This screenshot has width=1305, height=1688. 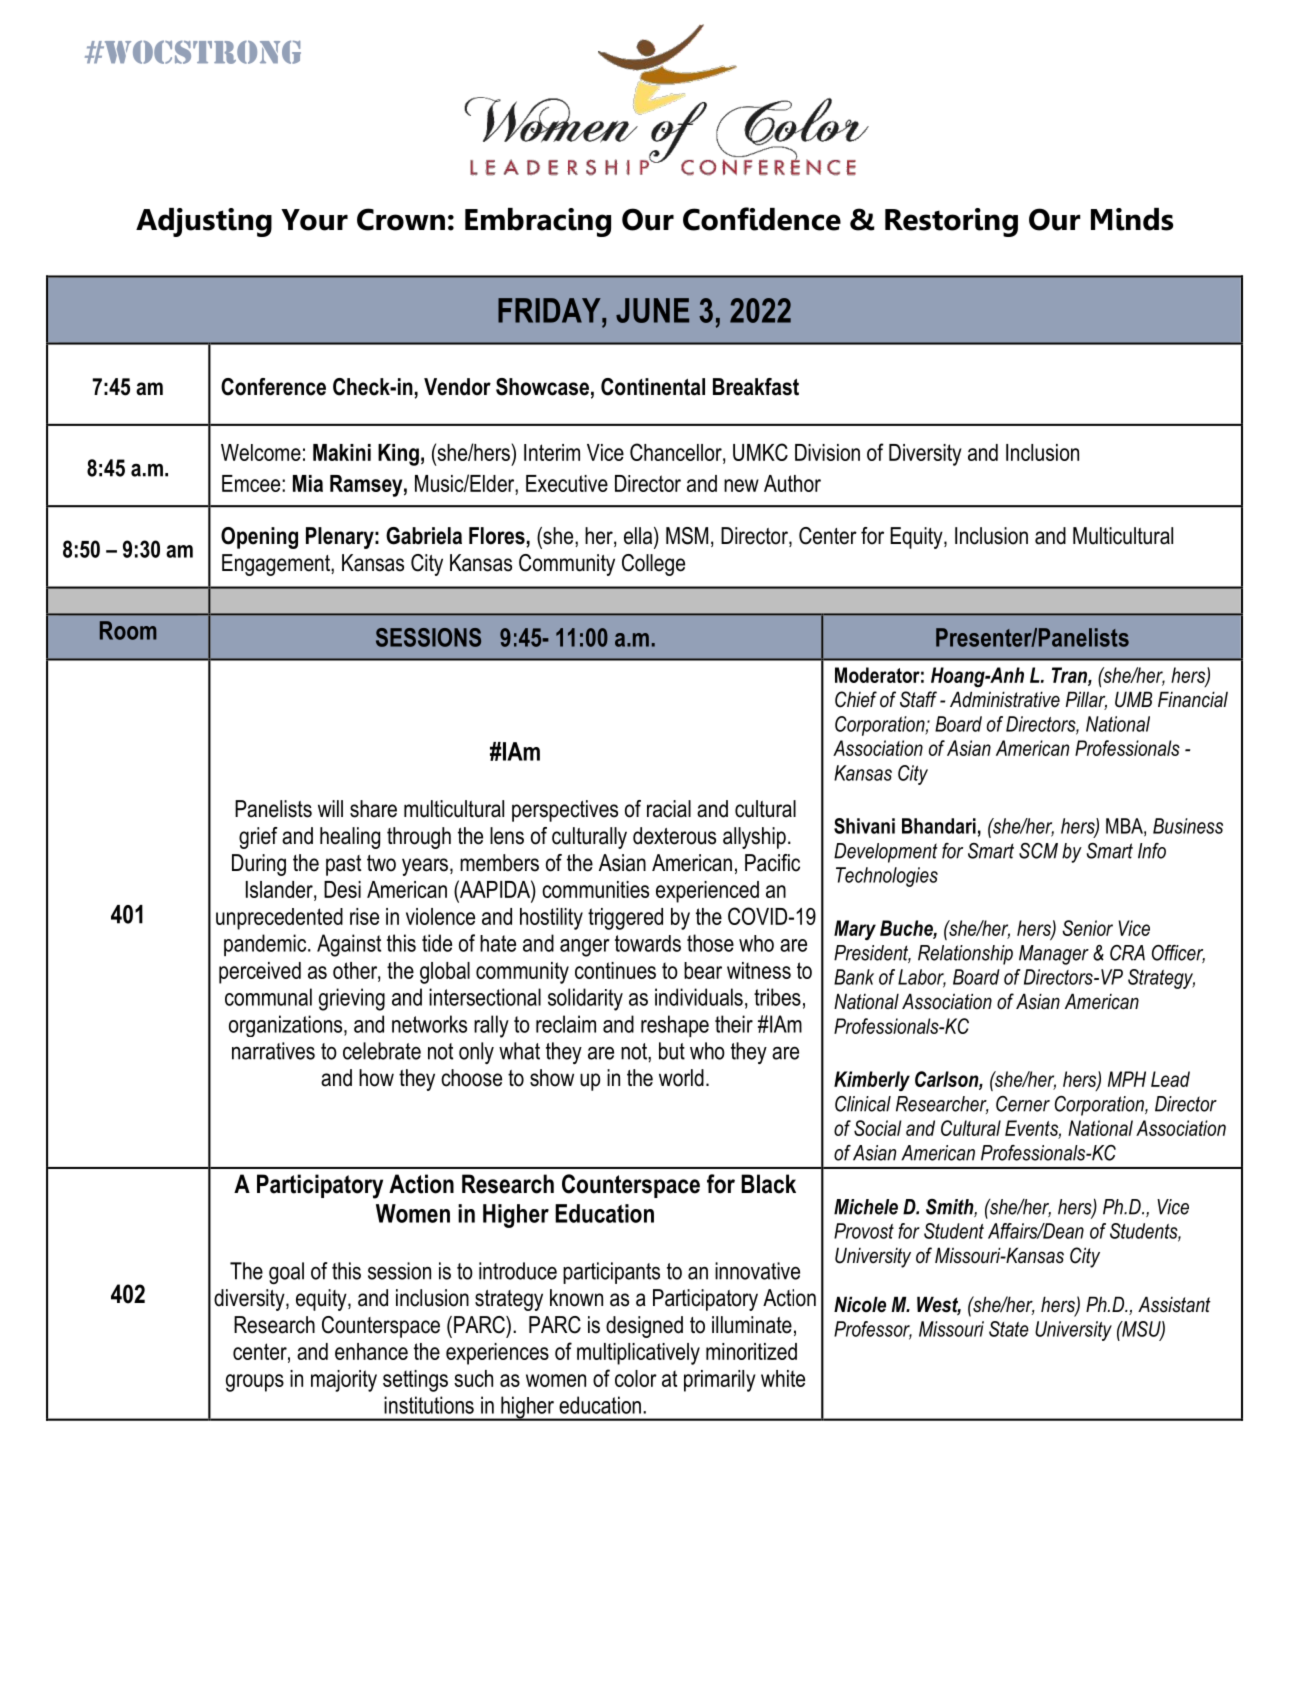 I want to click on racial, so click(x=669, y=809).
